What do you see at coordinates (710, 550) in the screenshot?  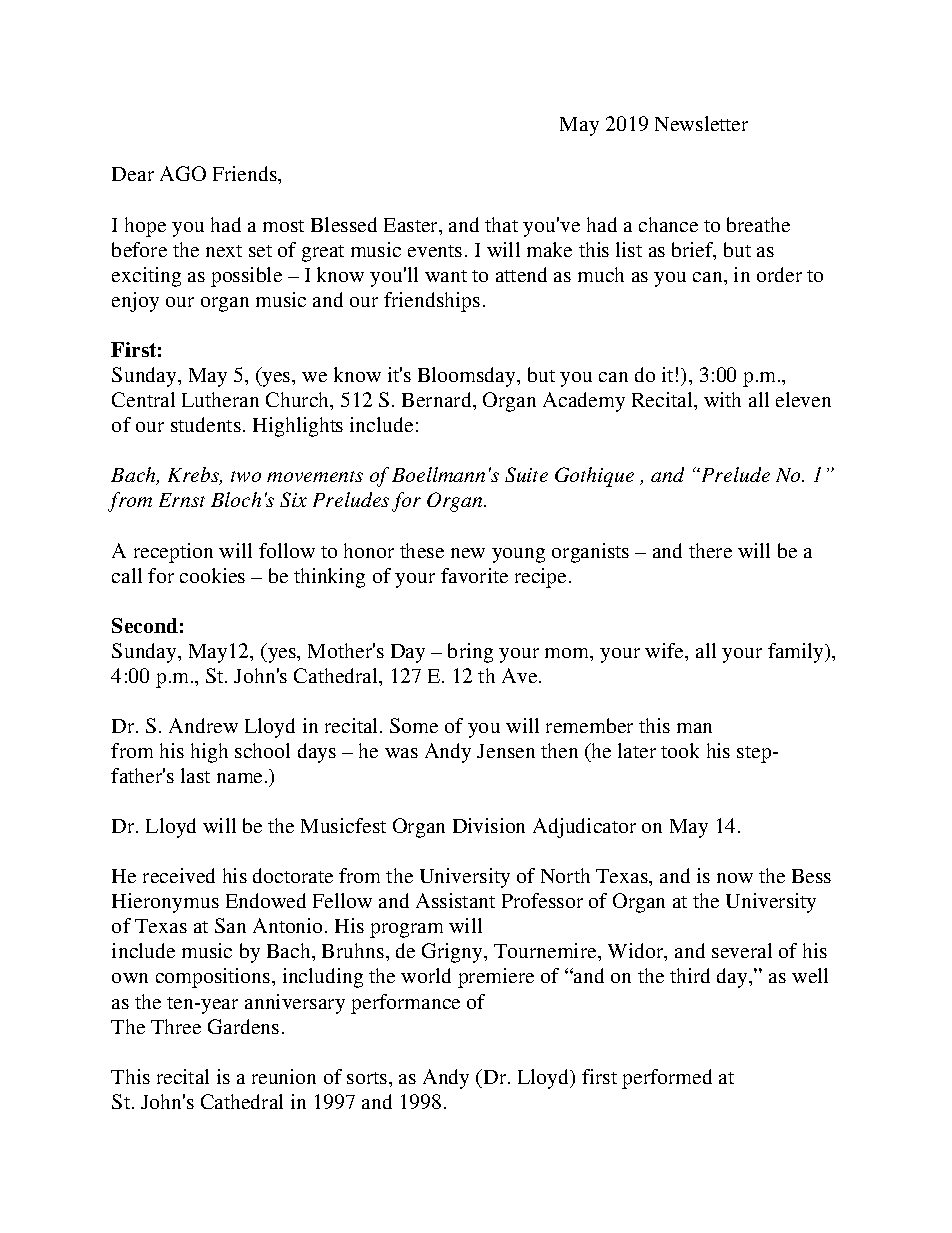 I see `there` at bounding box center [710, 550].
